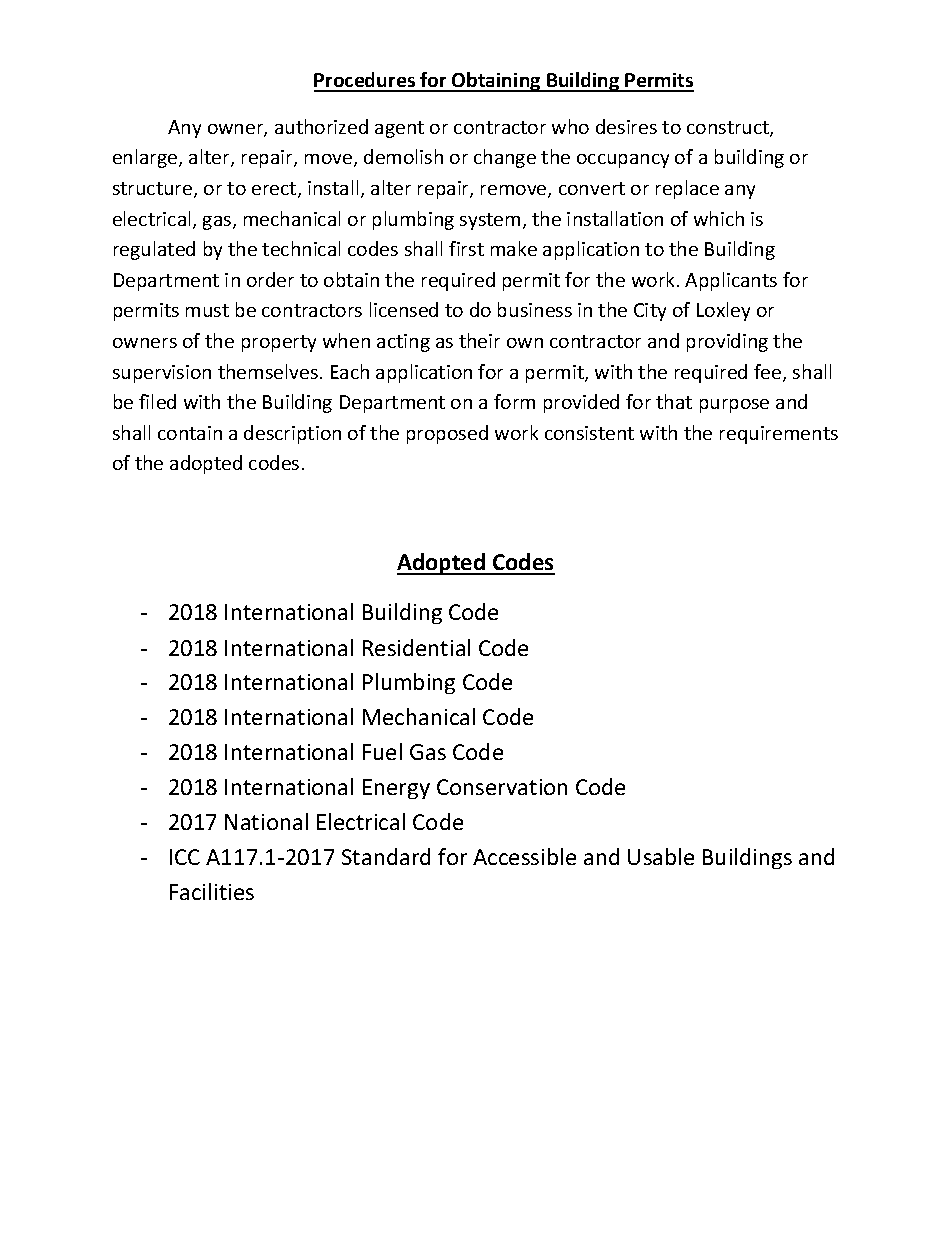  I want to click on Residential, so click(416, 647).
